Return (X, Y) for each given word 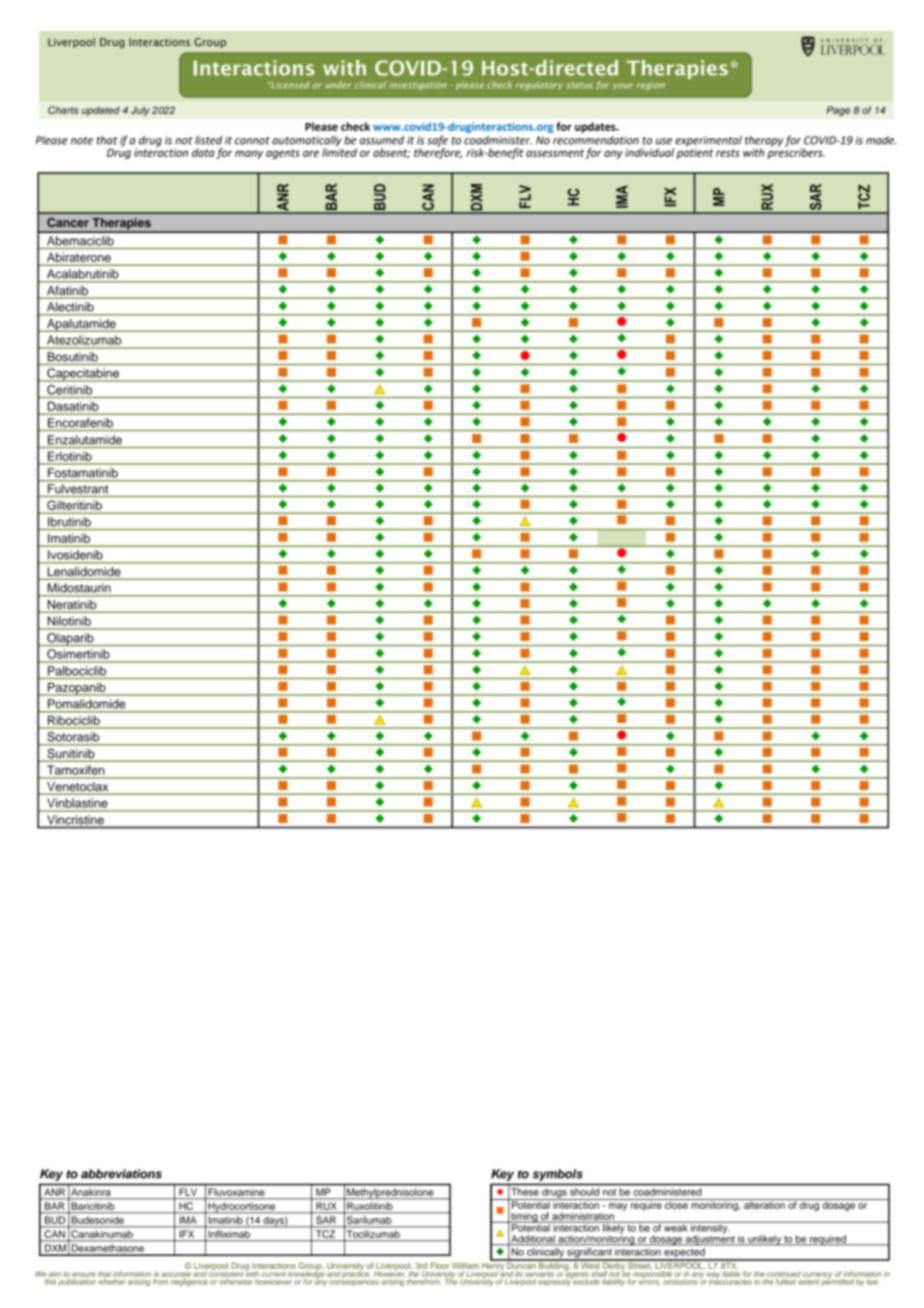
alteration (764, 1204)
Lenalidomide (84, 571)
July (140, 111)
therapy (764, 142)
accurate (176, 1274)
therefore (438, 152)
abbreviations (121, 1174)
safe (437, 142)
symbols (558, 1175)
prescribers (796, 152)
